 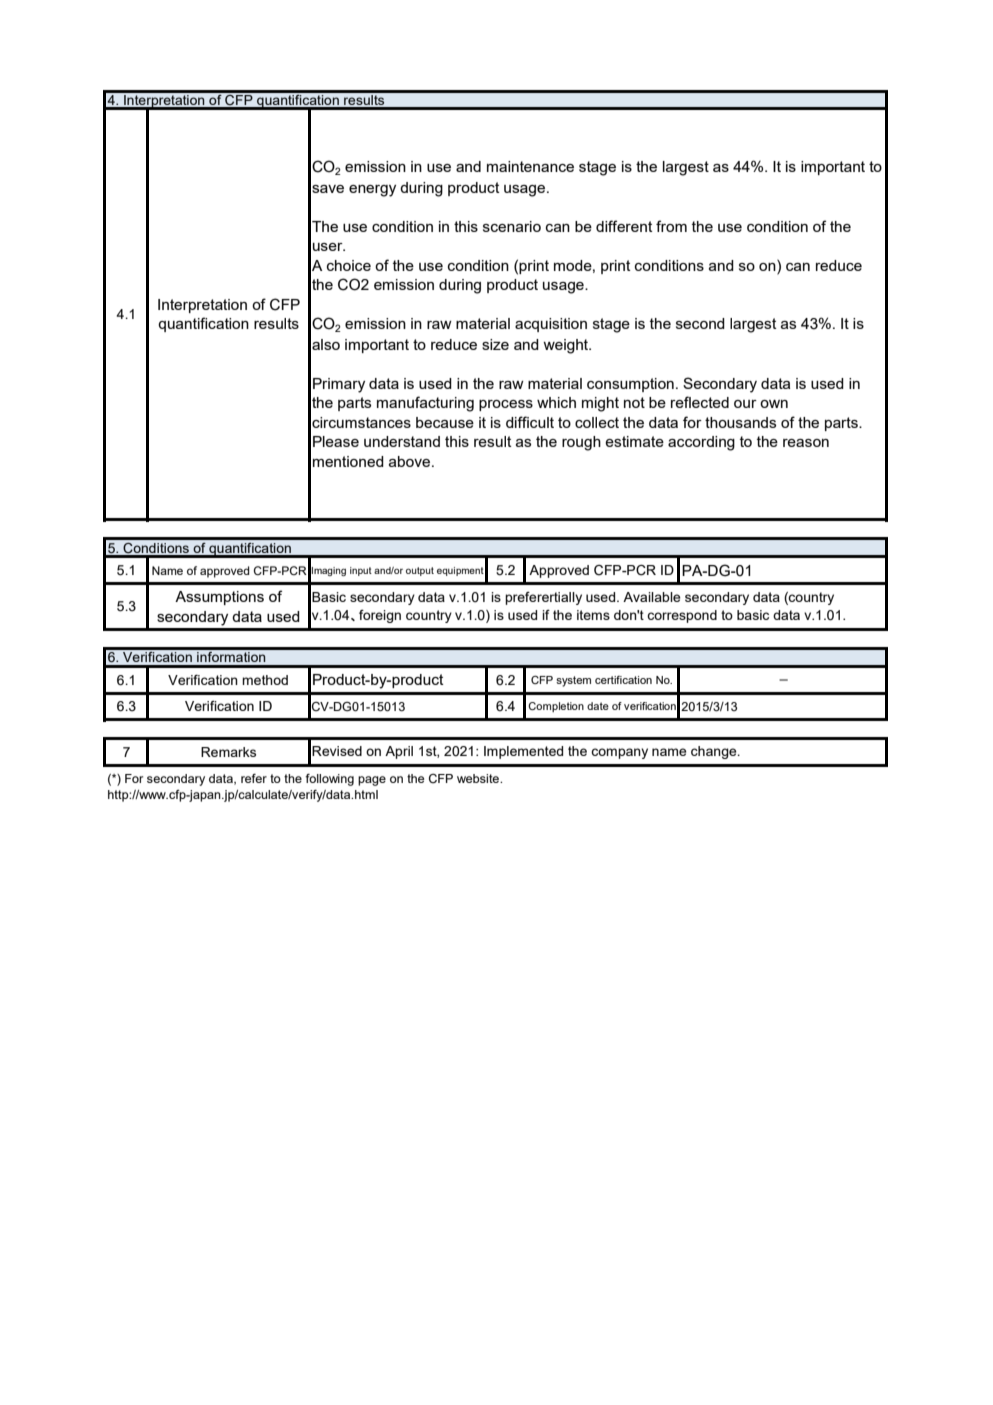 I want to click on maintenance, so click(x=530, y=166).
